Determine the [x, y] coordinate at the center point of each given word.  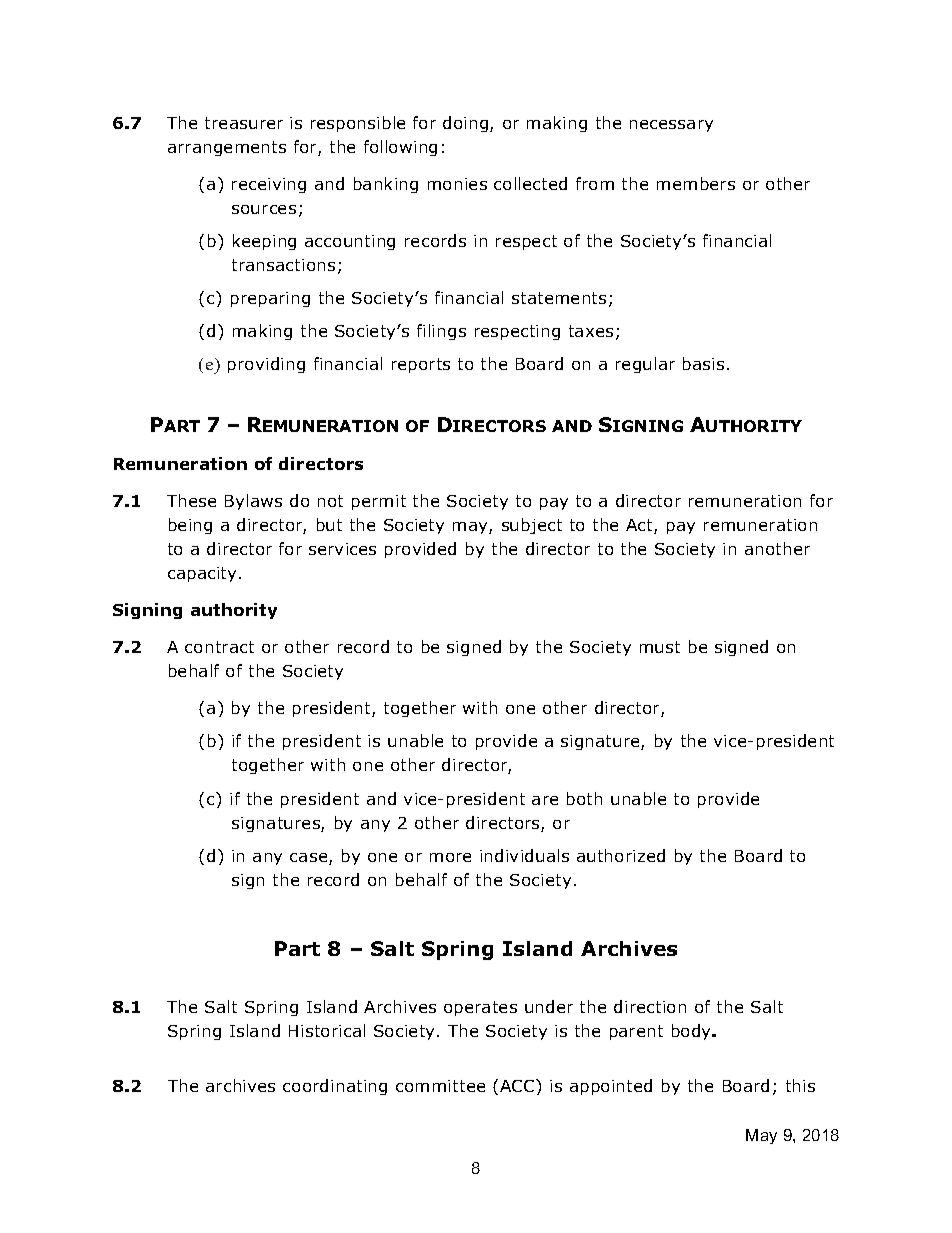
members [696, 183]
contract [219, 647]
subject [532, 526]
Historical [327, 1030]
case [310, 859]
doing [467, 124]
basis [703, 363]
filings [441, 332]
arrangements [227, 148]
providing [266, 365]
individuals [524, 855]
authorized [621, 855]
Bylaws [253, 502]
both [584, 798]
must [660, 647]
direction [650, 1006]
